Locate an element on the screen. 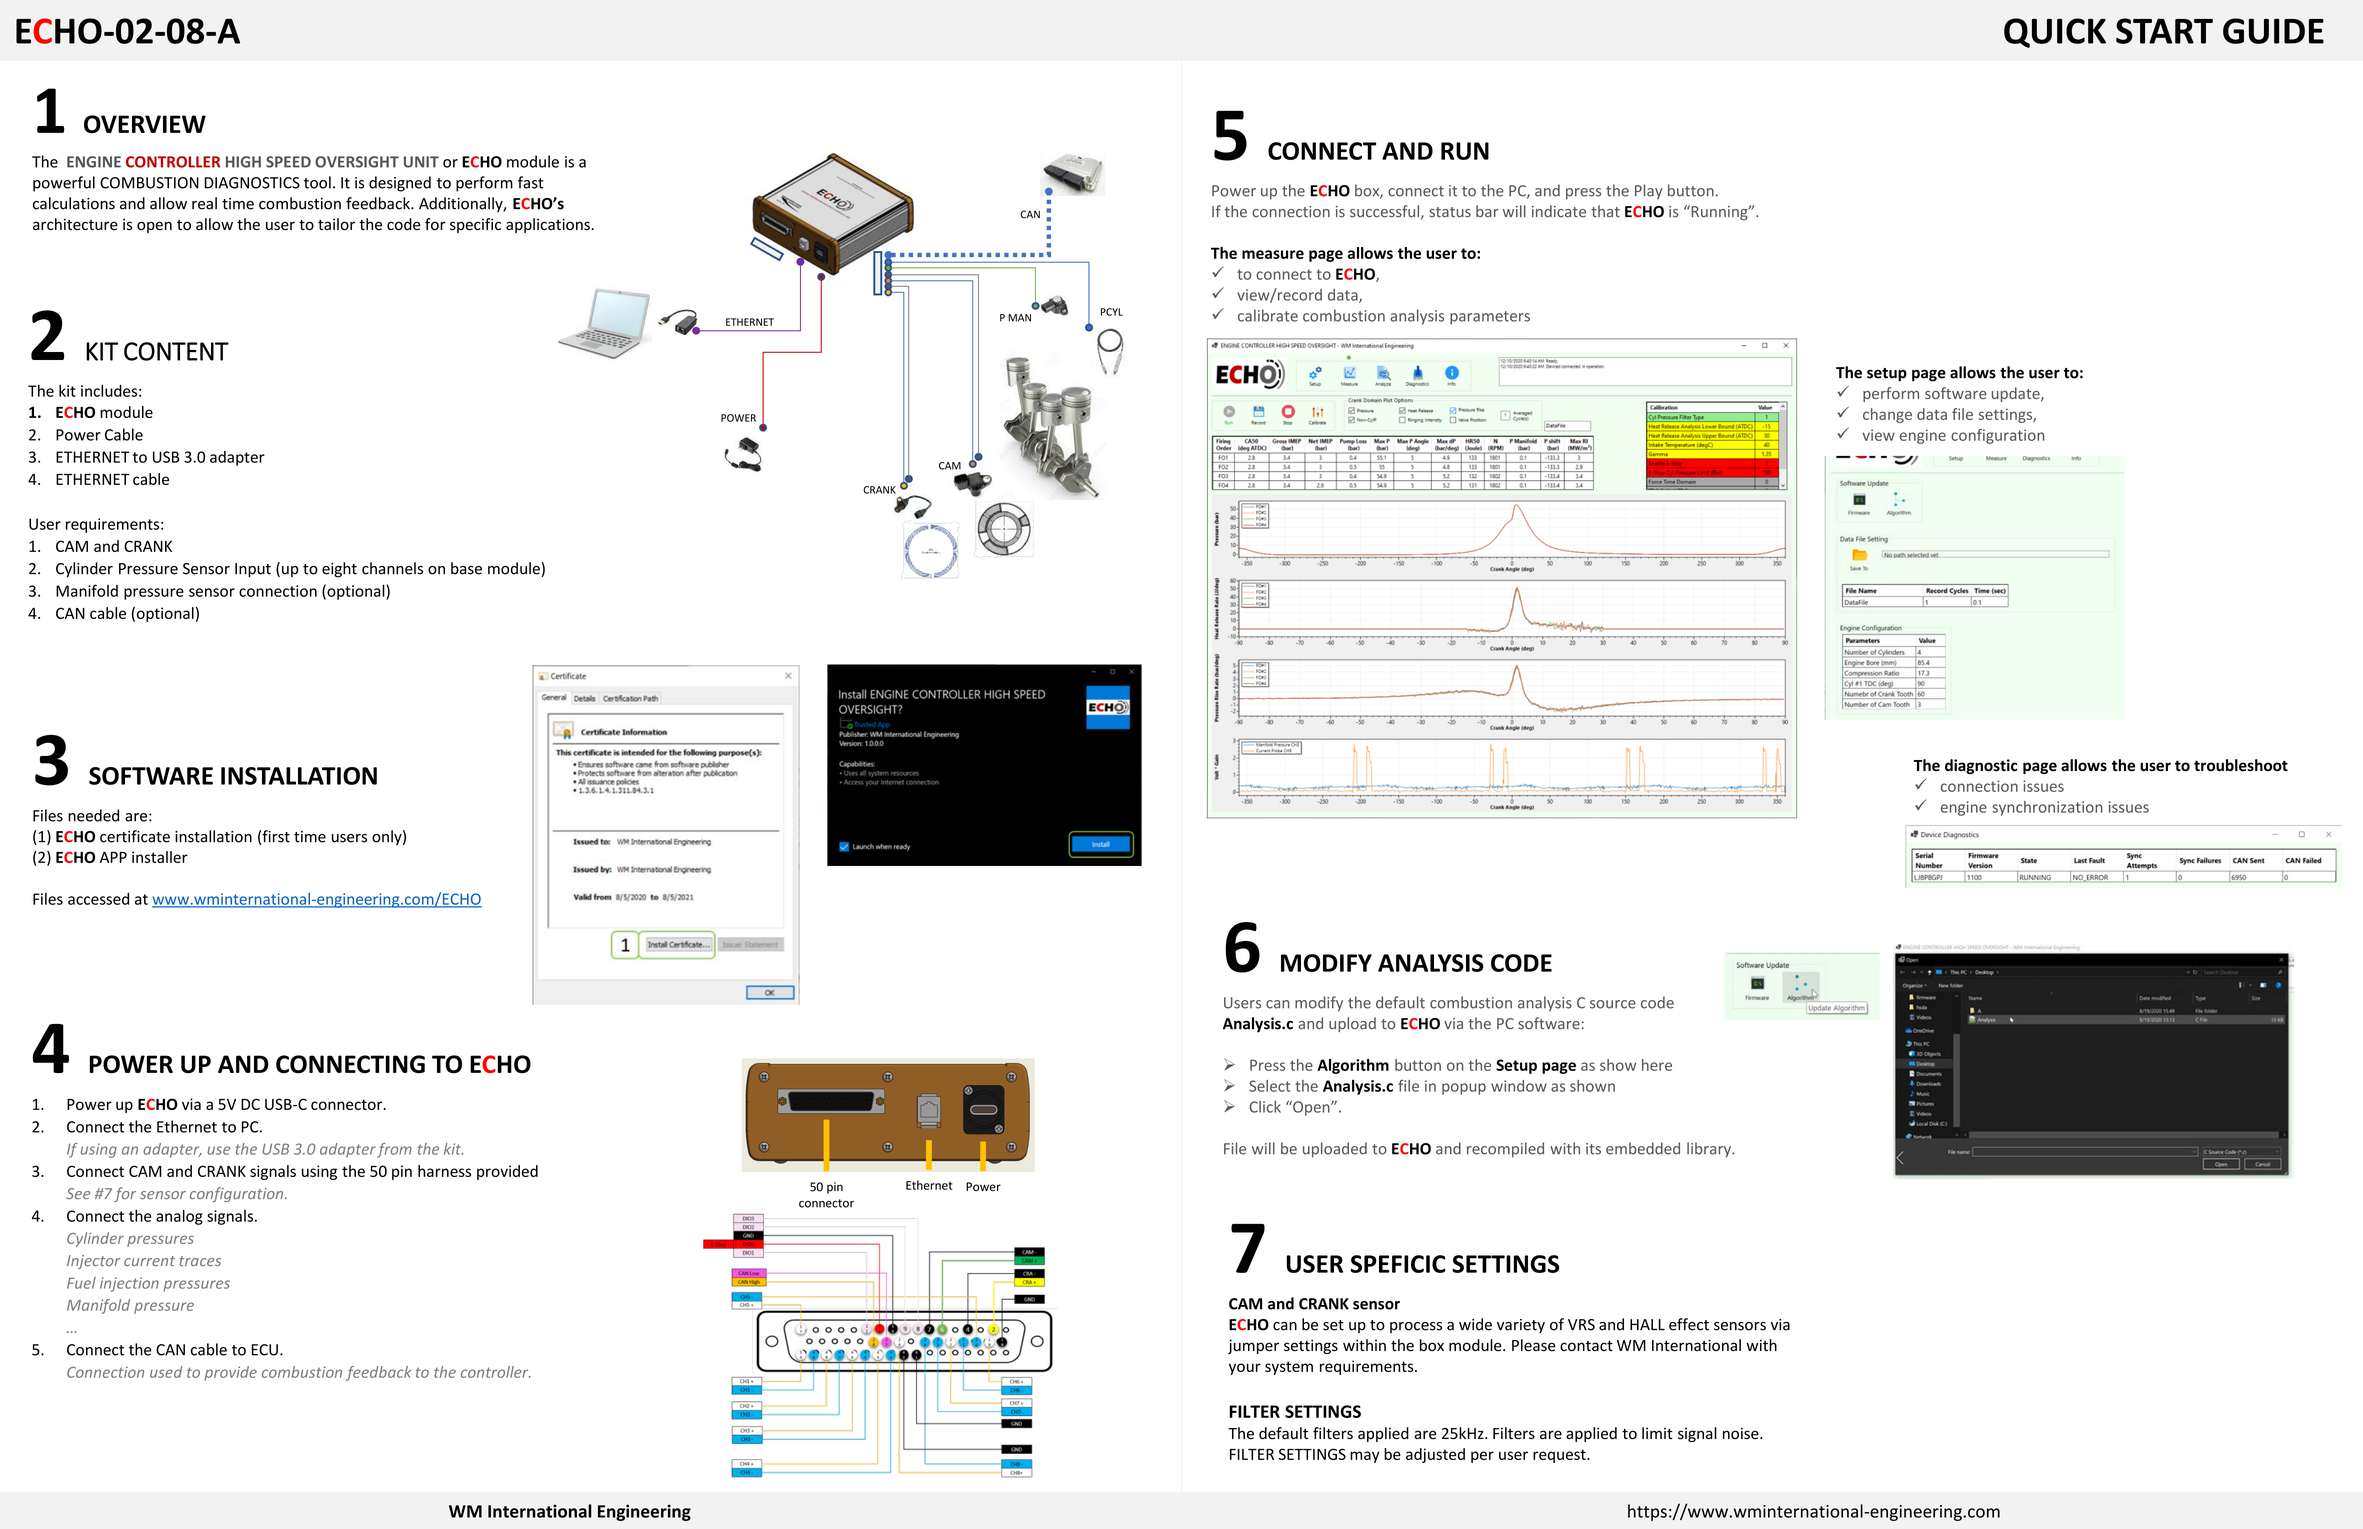 The width and height of the screenshot is (2363, 1529). library is located at coordinates (1710, 1150).
